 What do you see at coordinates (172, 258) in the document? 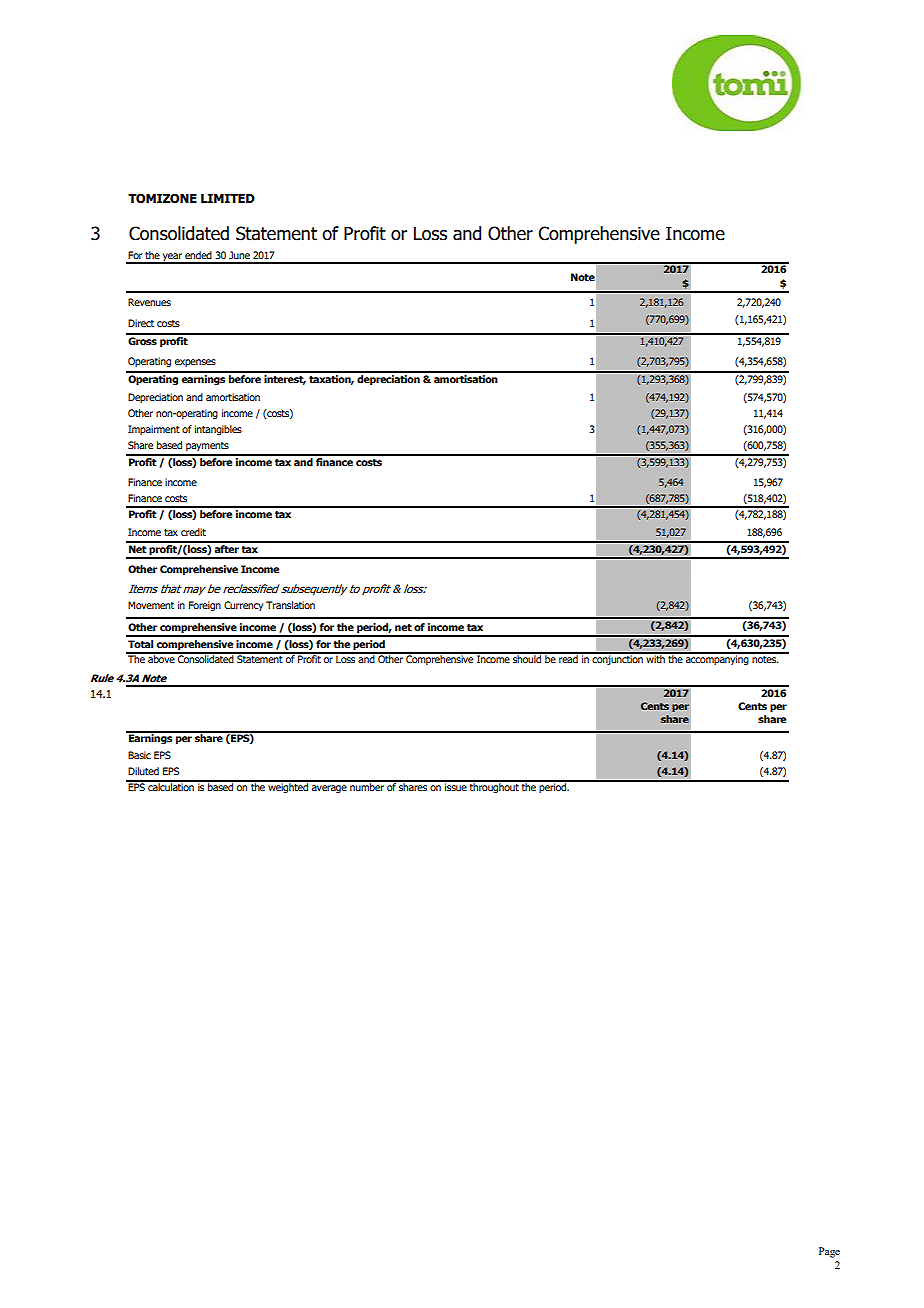
I see `year` at bounding box center [172, 258].
